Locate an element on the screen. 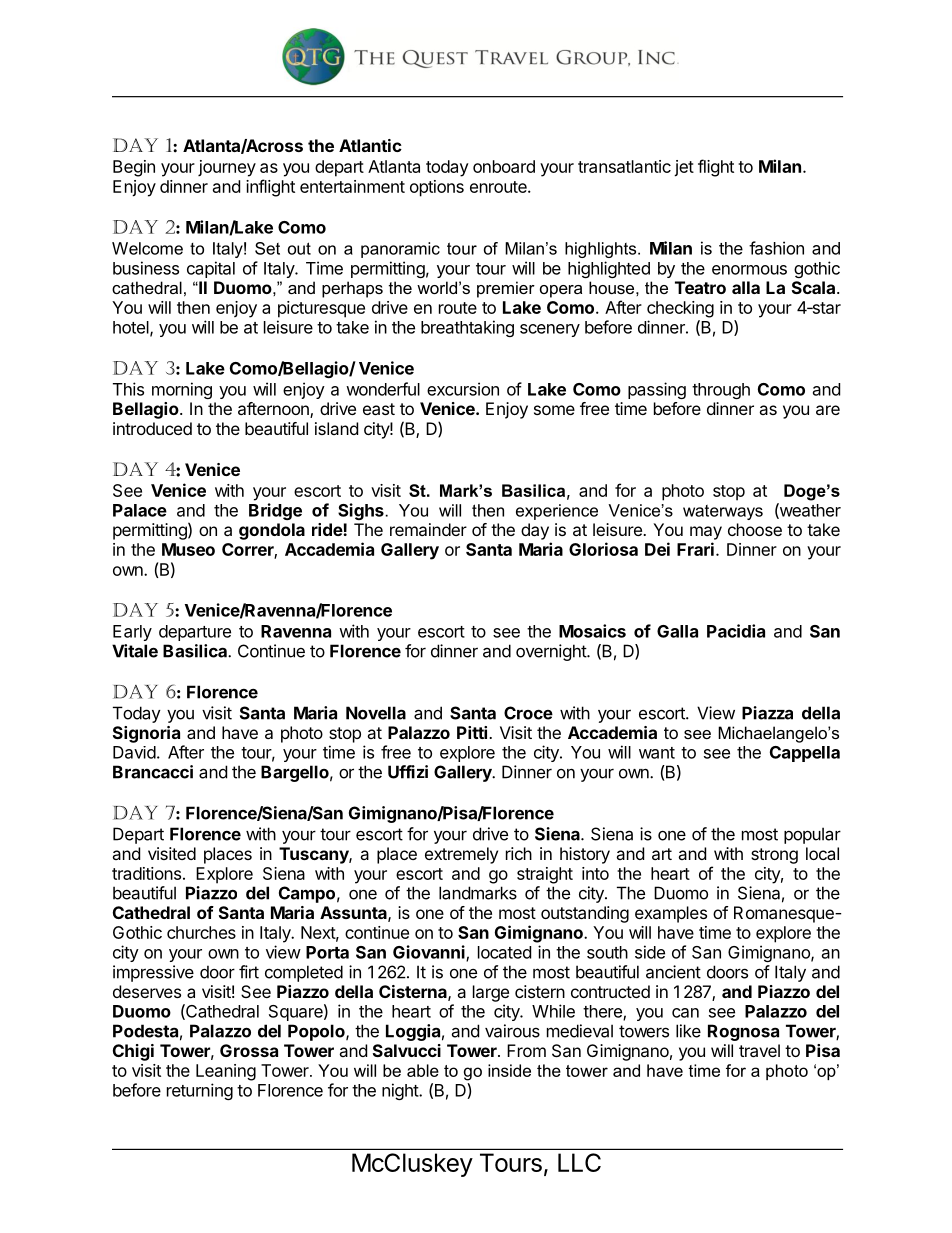  excursion is located at coordinates (463, 389).
